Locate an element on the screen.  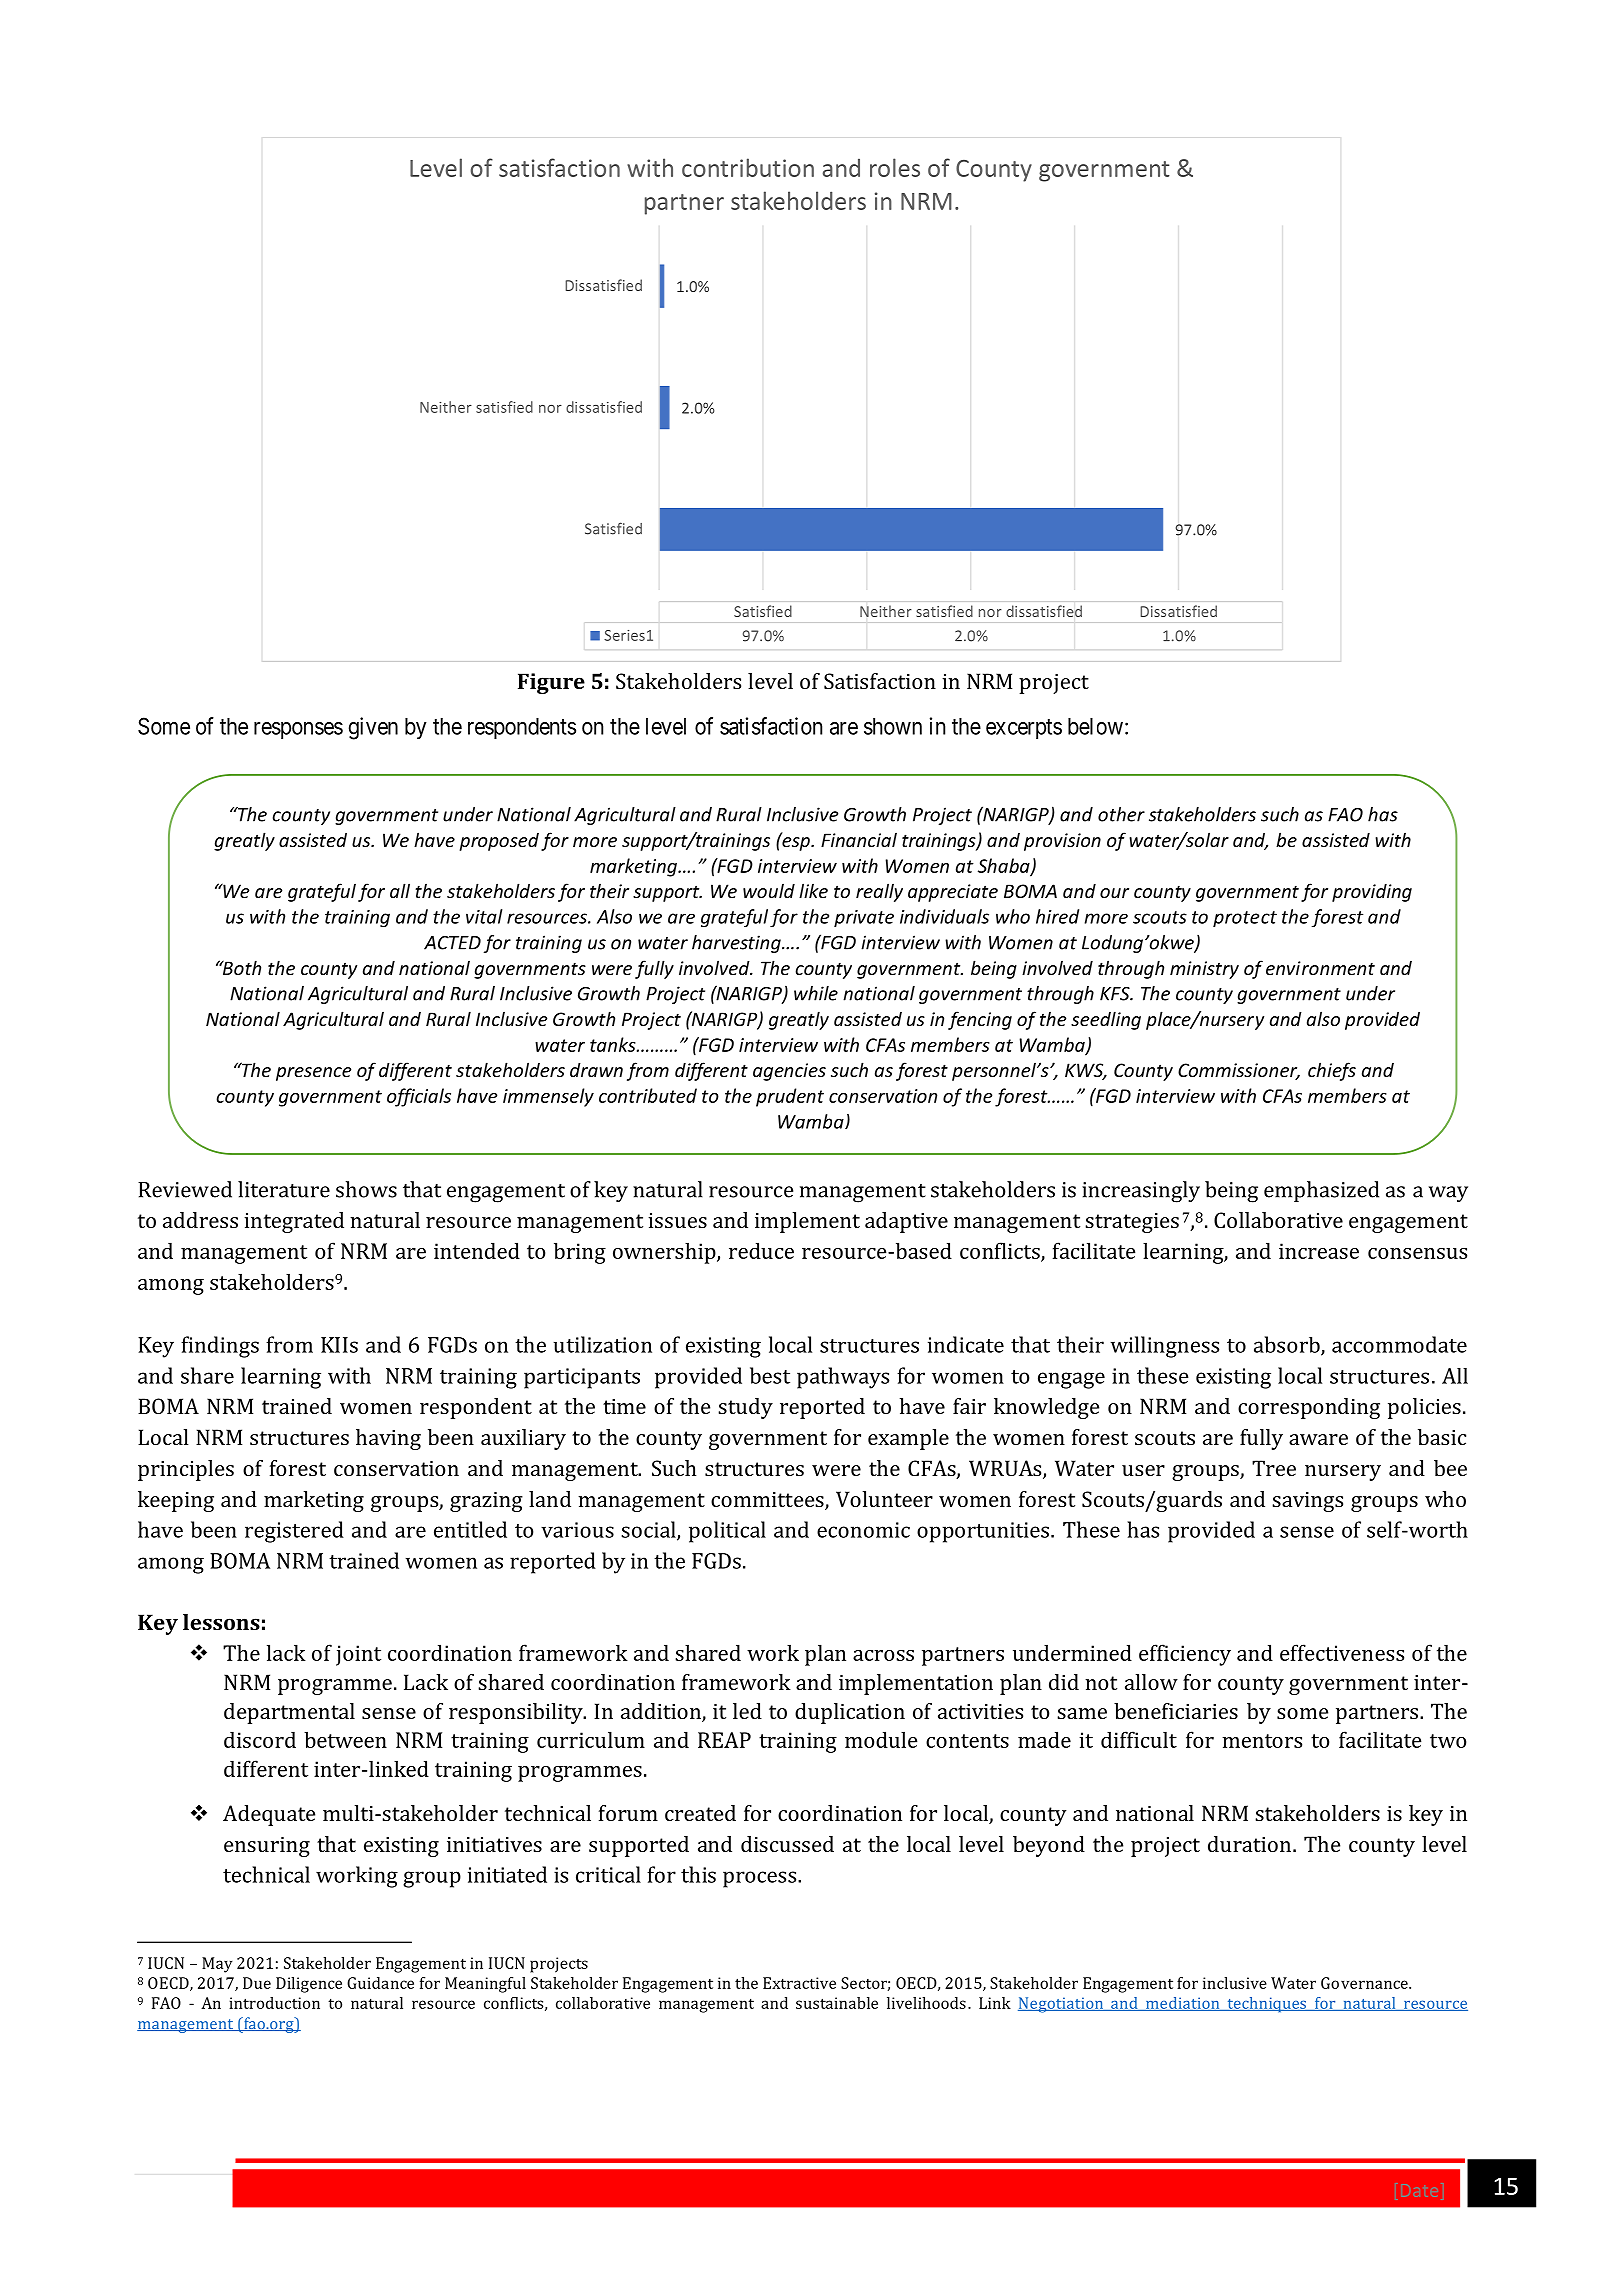
below is located at coordinates (1095, 726).
